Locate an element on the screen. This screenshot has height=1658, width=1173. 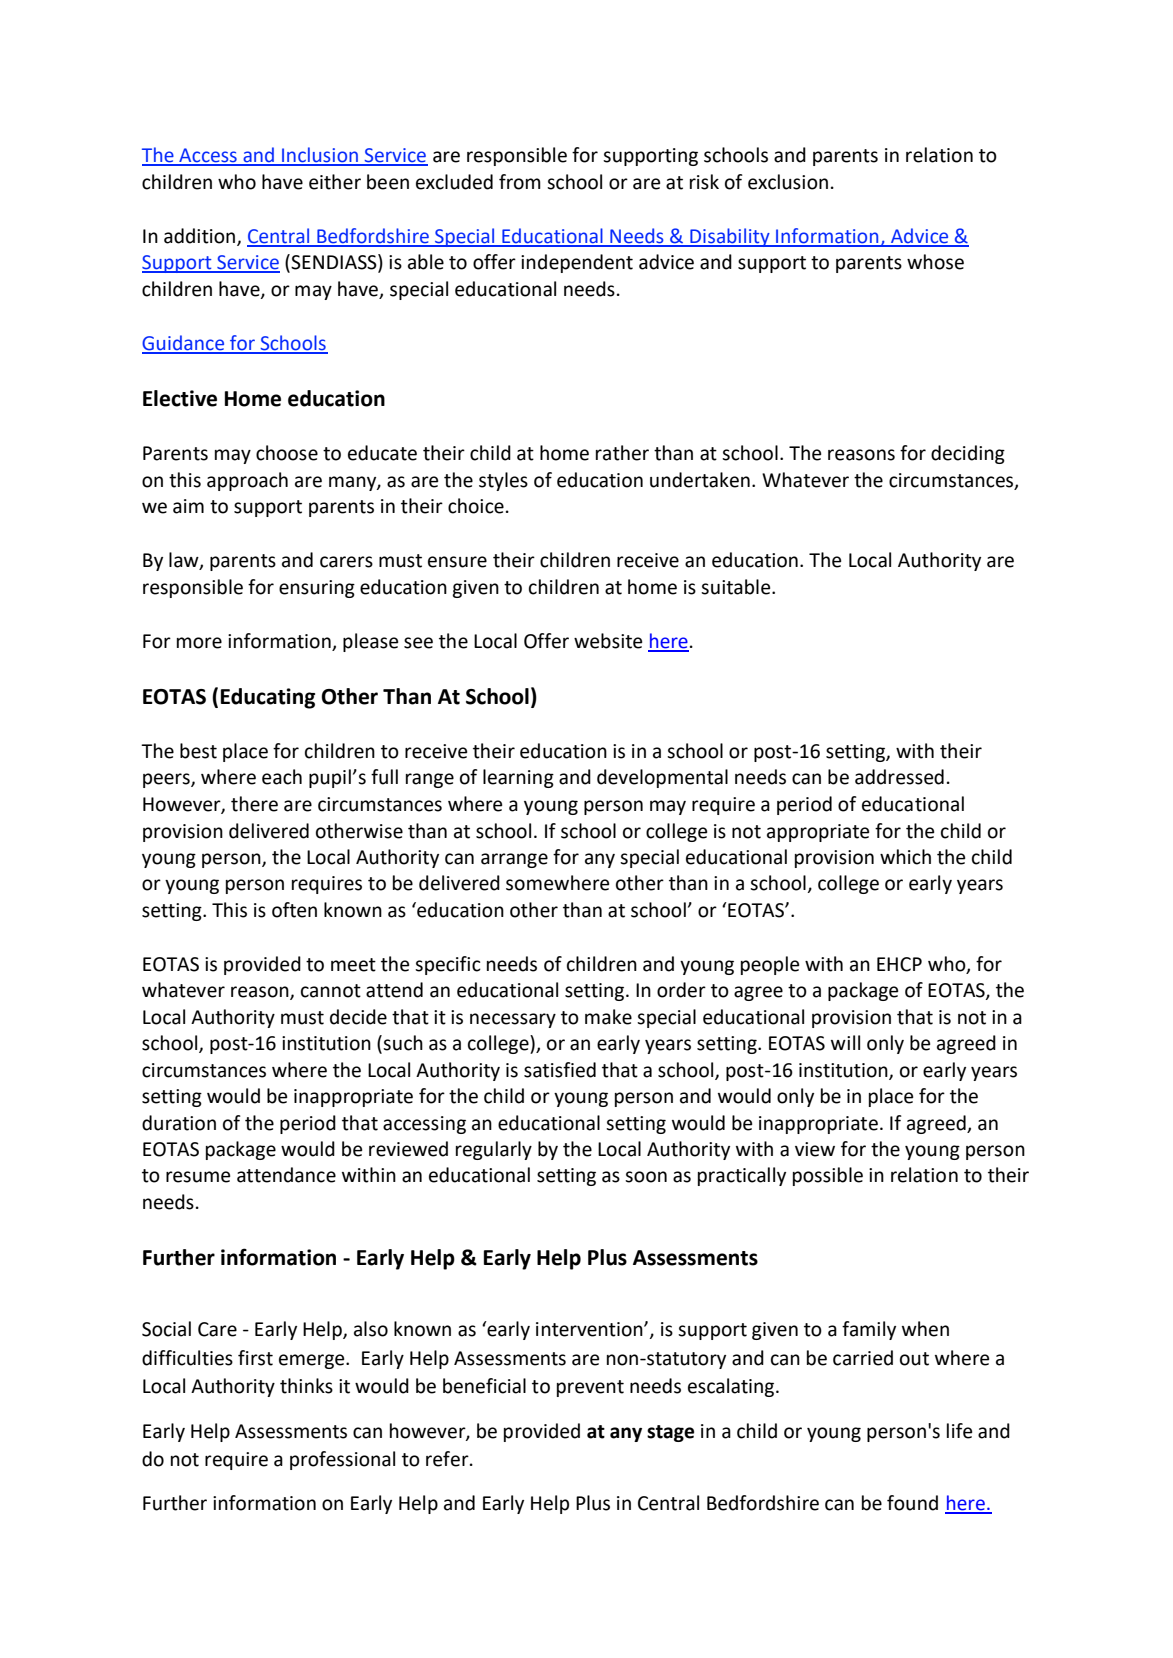
found is located at coordinates (912, 1503).
